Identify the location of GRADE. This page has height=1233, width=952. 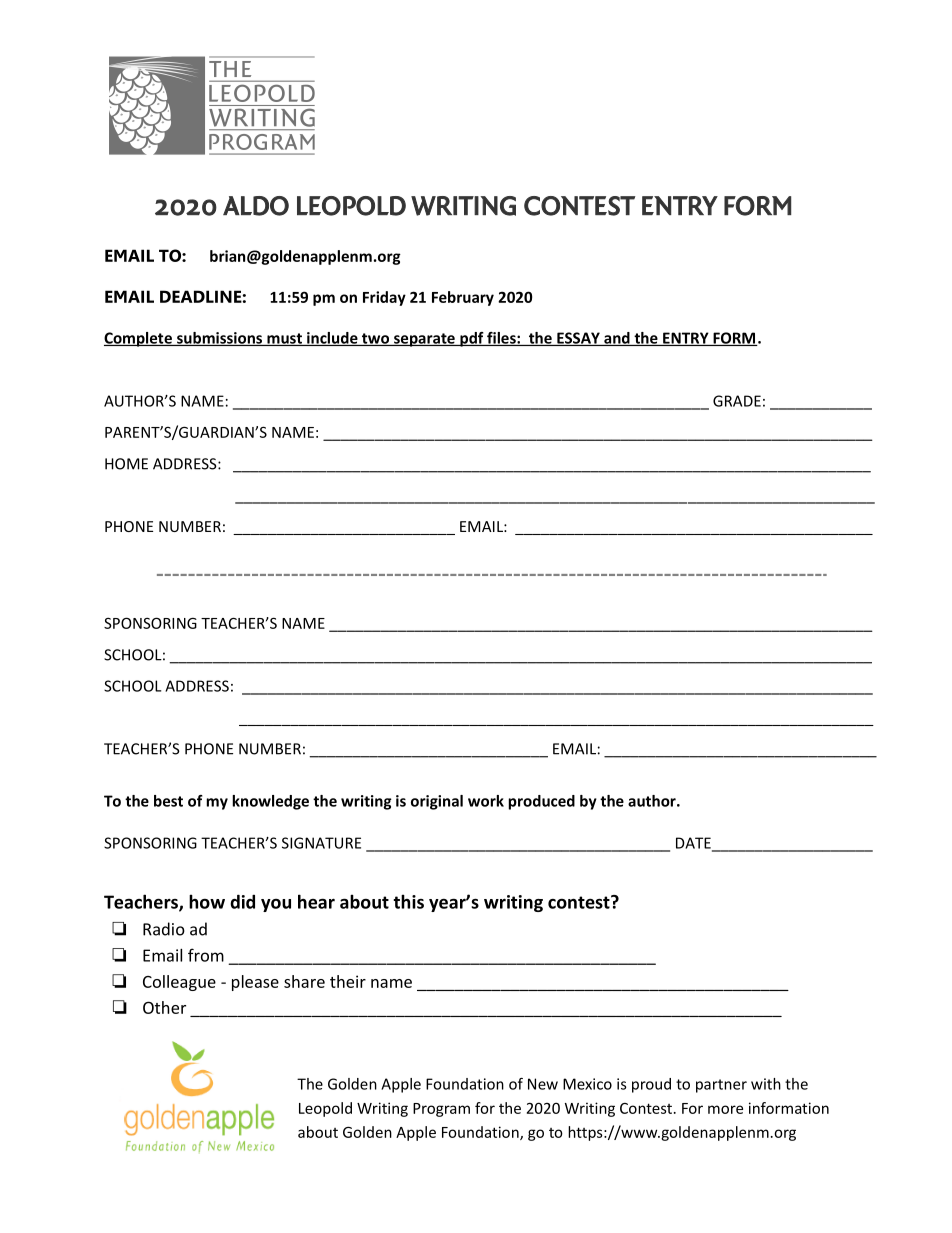
(737, 401).
